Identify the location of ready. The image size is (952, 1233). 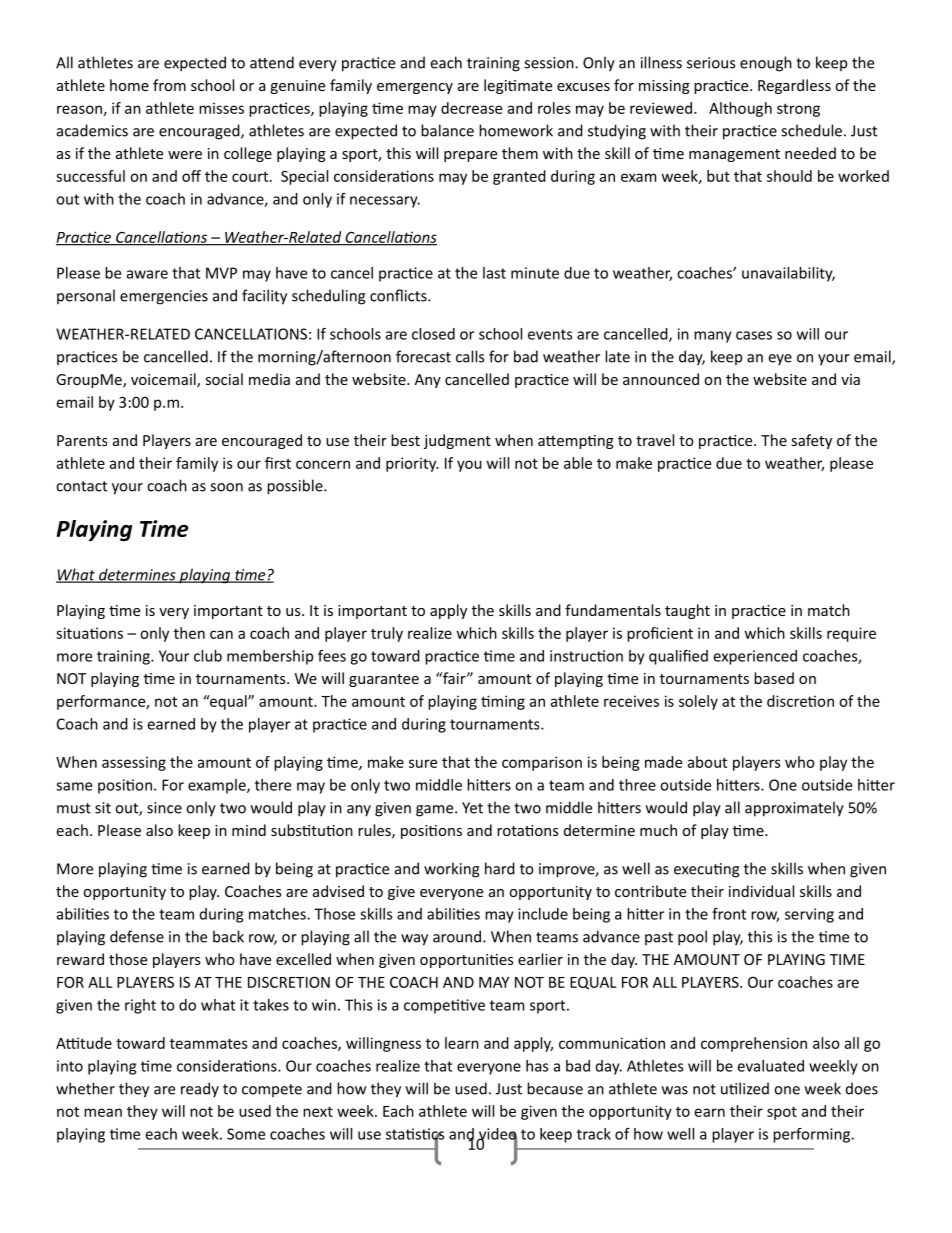
(200, 1090).
